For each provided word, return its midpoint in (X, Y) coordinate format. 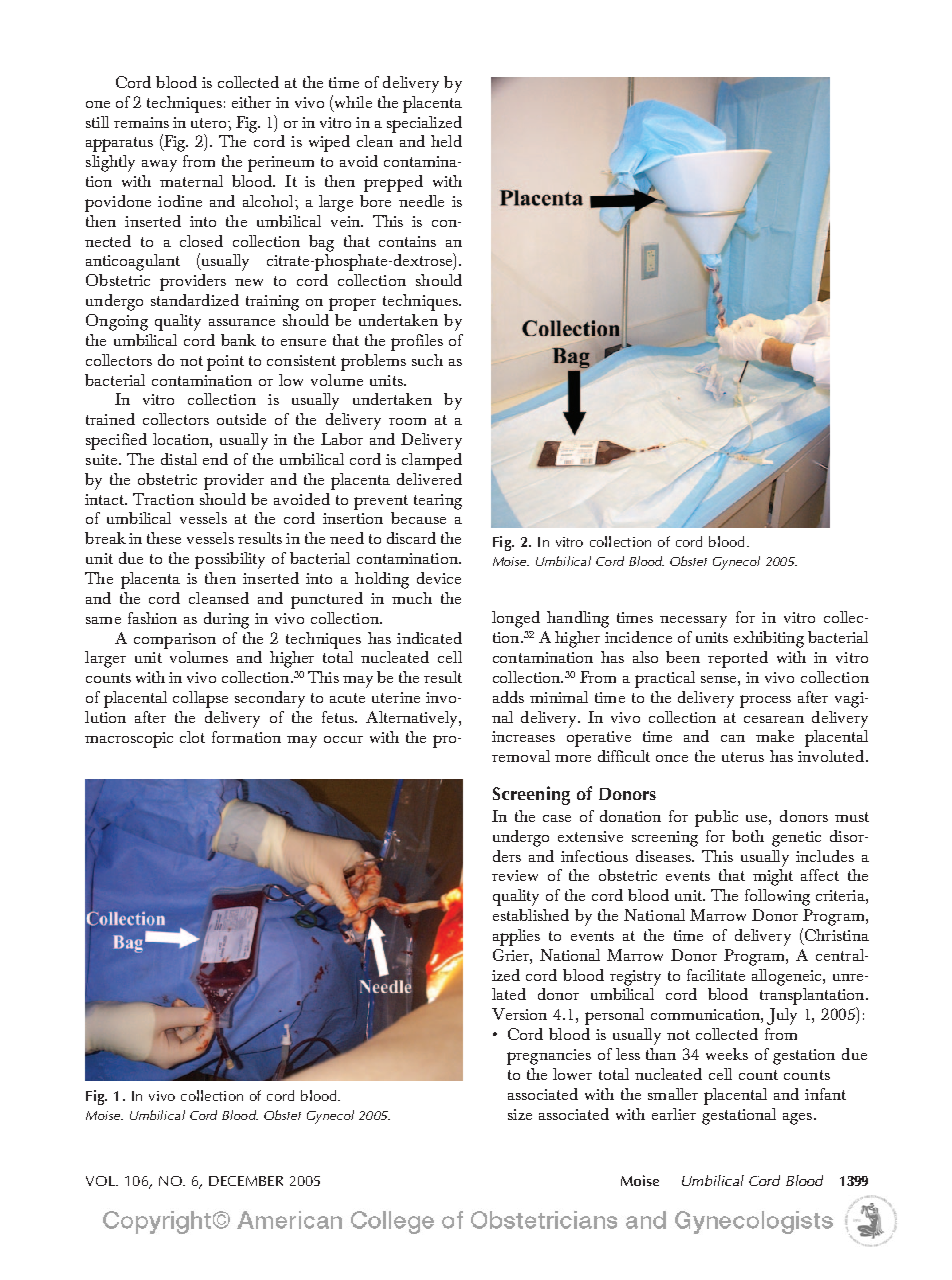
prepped (393, 183)
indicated (429, 638)
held (446, 141)
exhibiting (769, 639)
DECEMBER (246, 1181)
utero (210, 123)
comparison (175, 641)
